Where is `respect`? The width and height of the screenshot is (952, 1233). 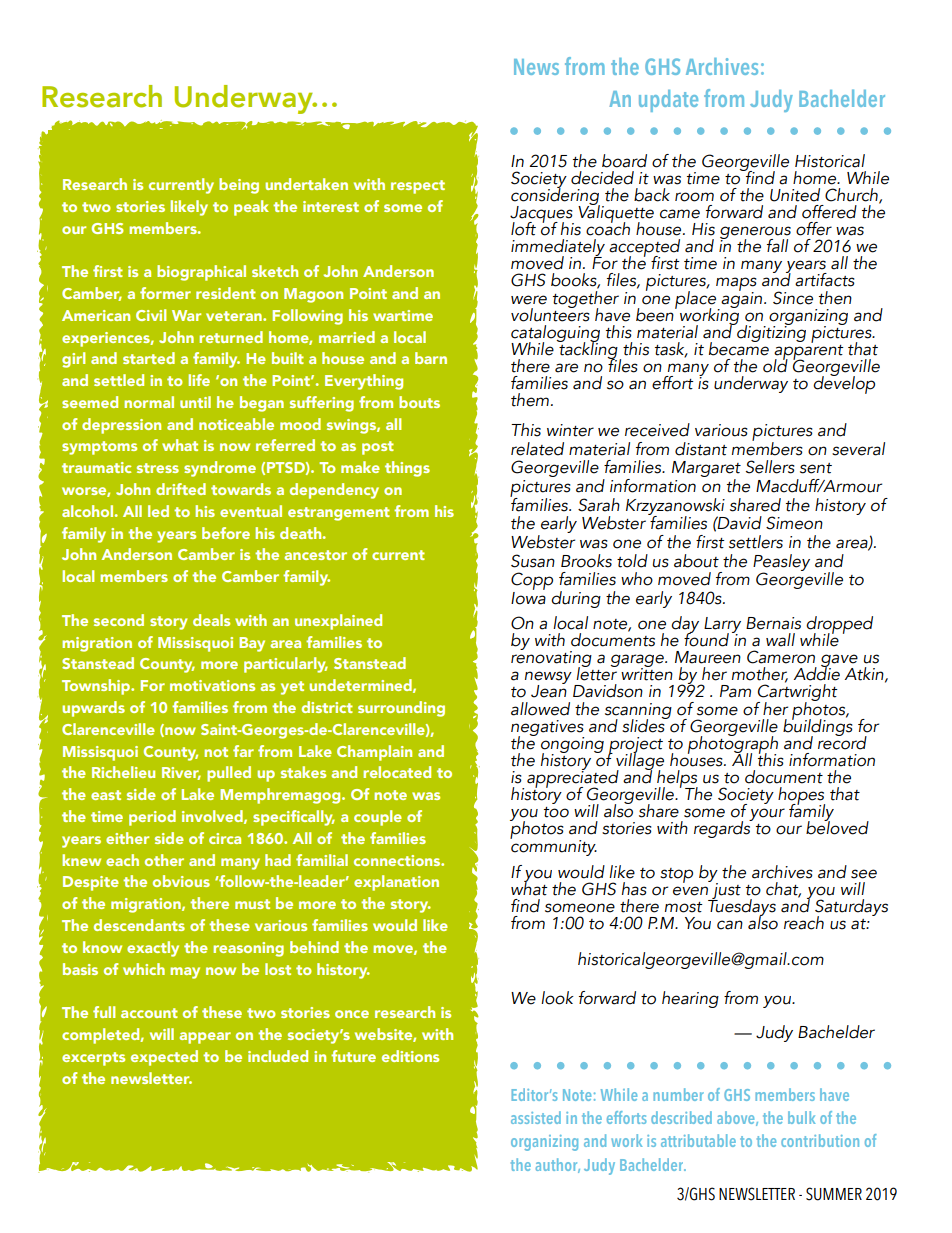
respect is located at coordinates (418, 187).
